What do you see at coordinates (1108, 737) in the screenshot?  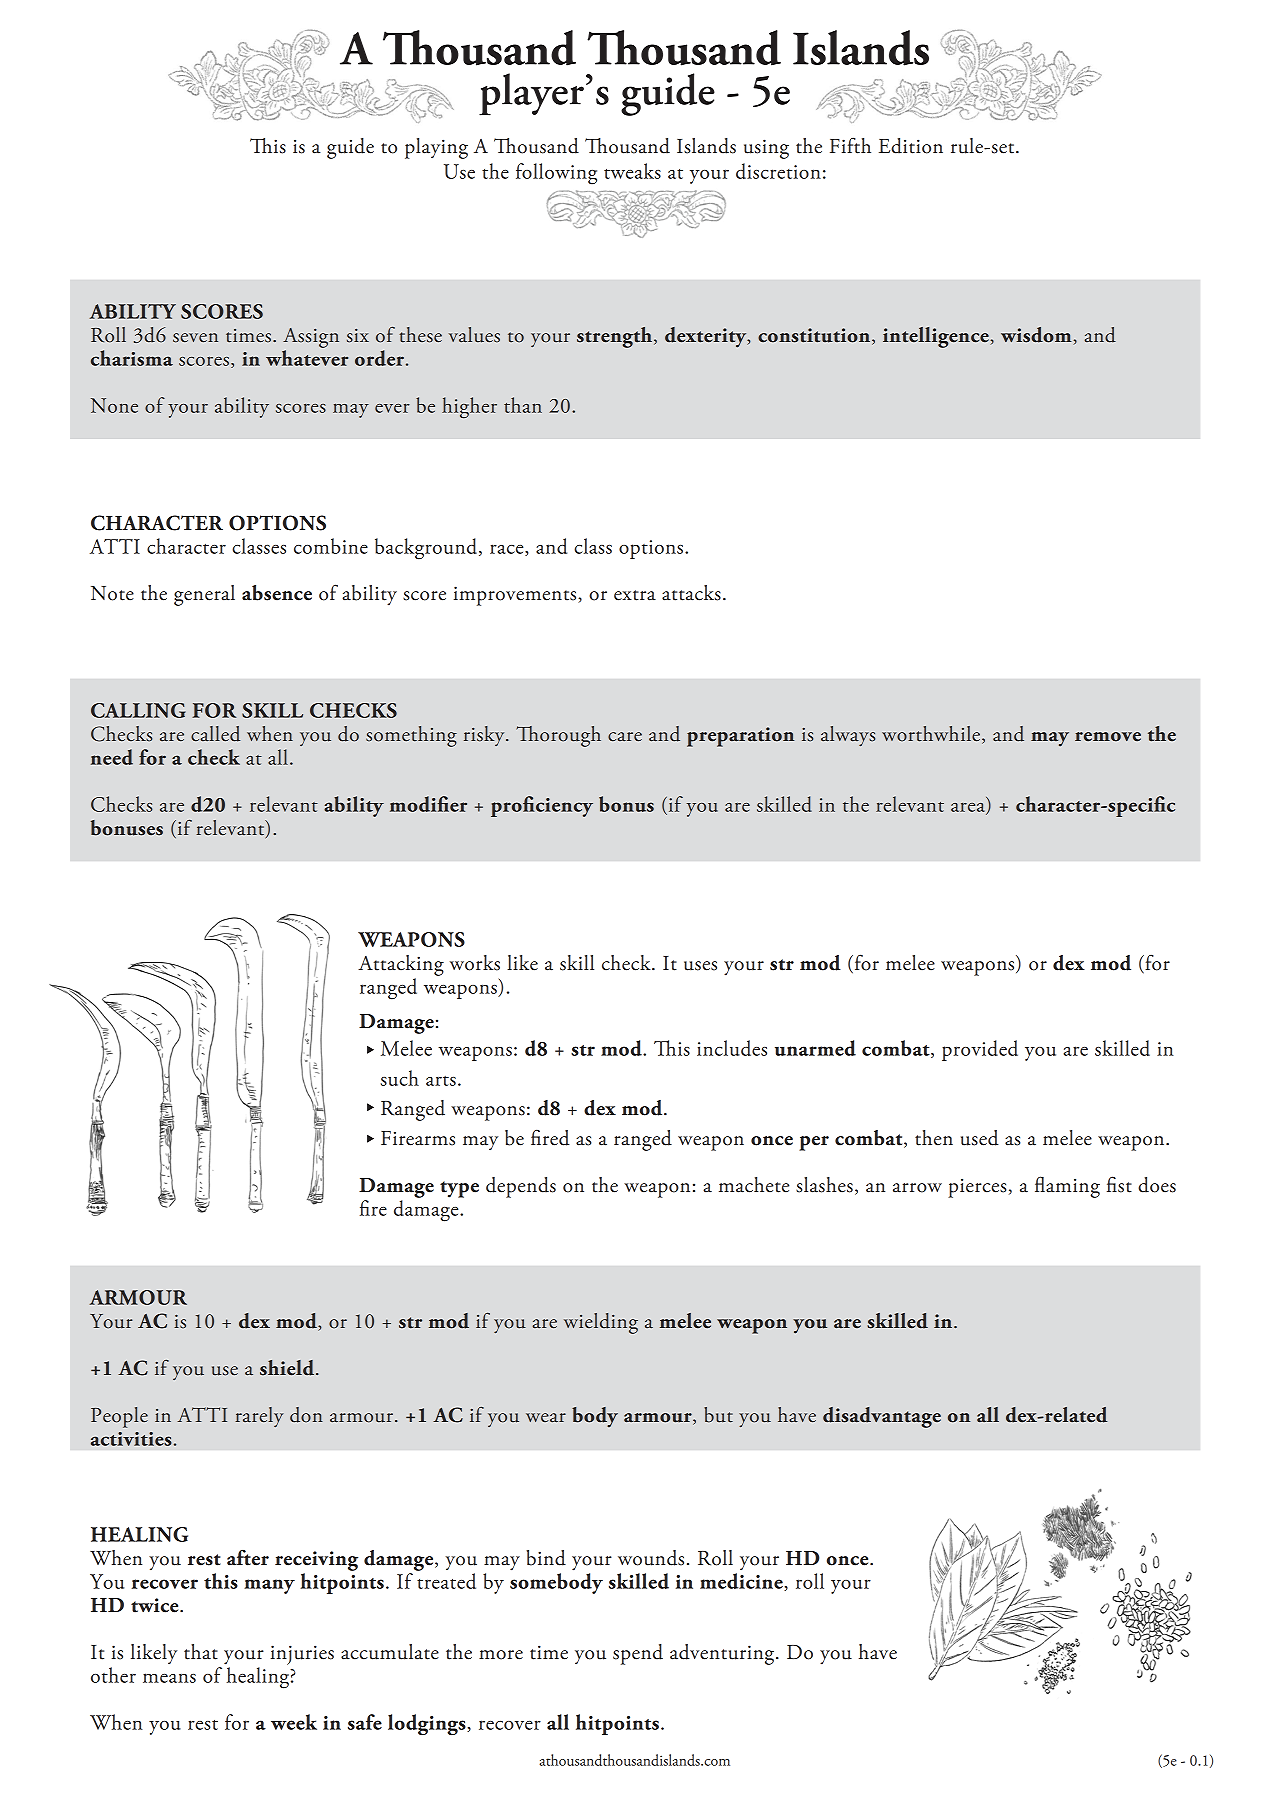 I see `remove` at bounding box center [1108, 737].
